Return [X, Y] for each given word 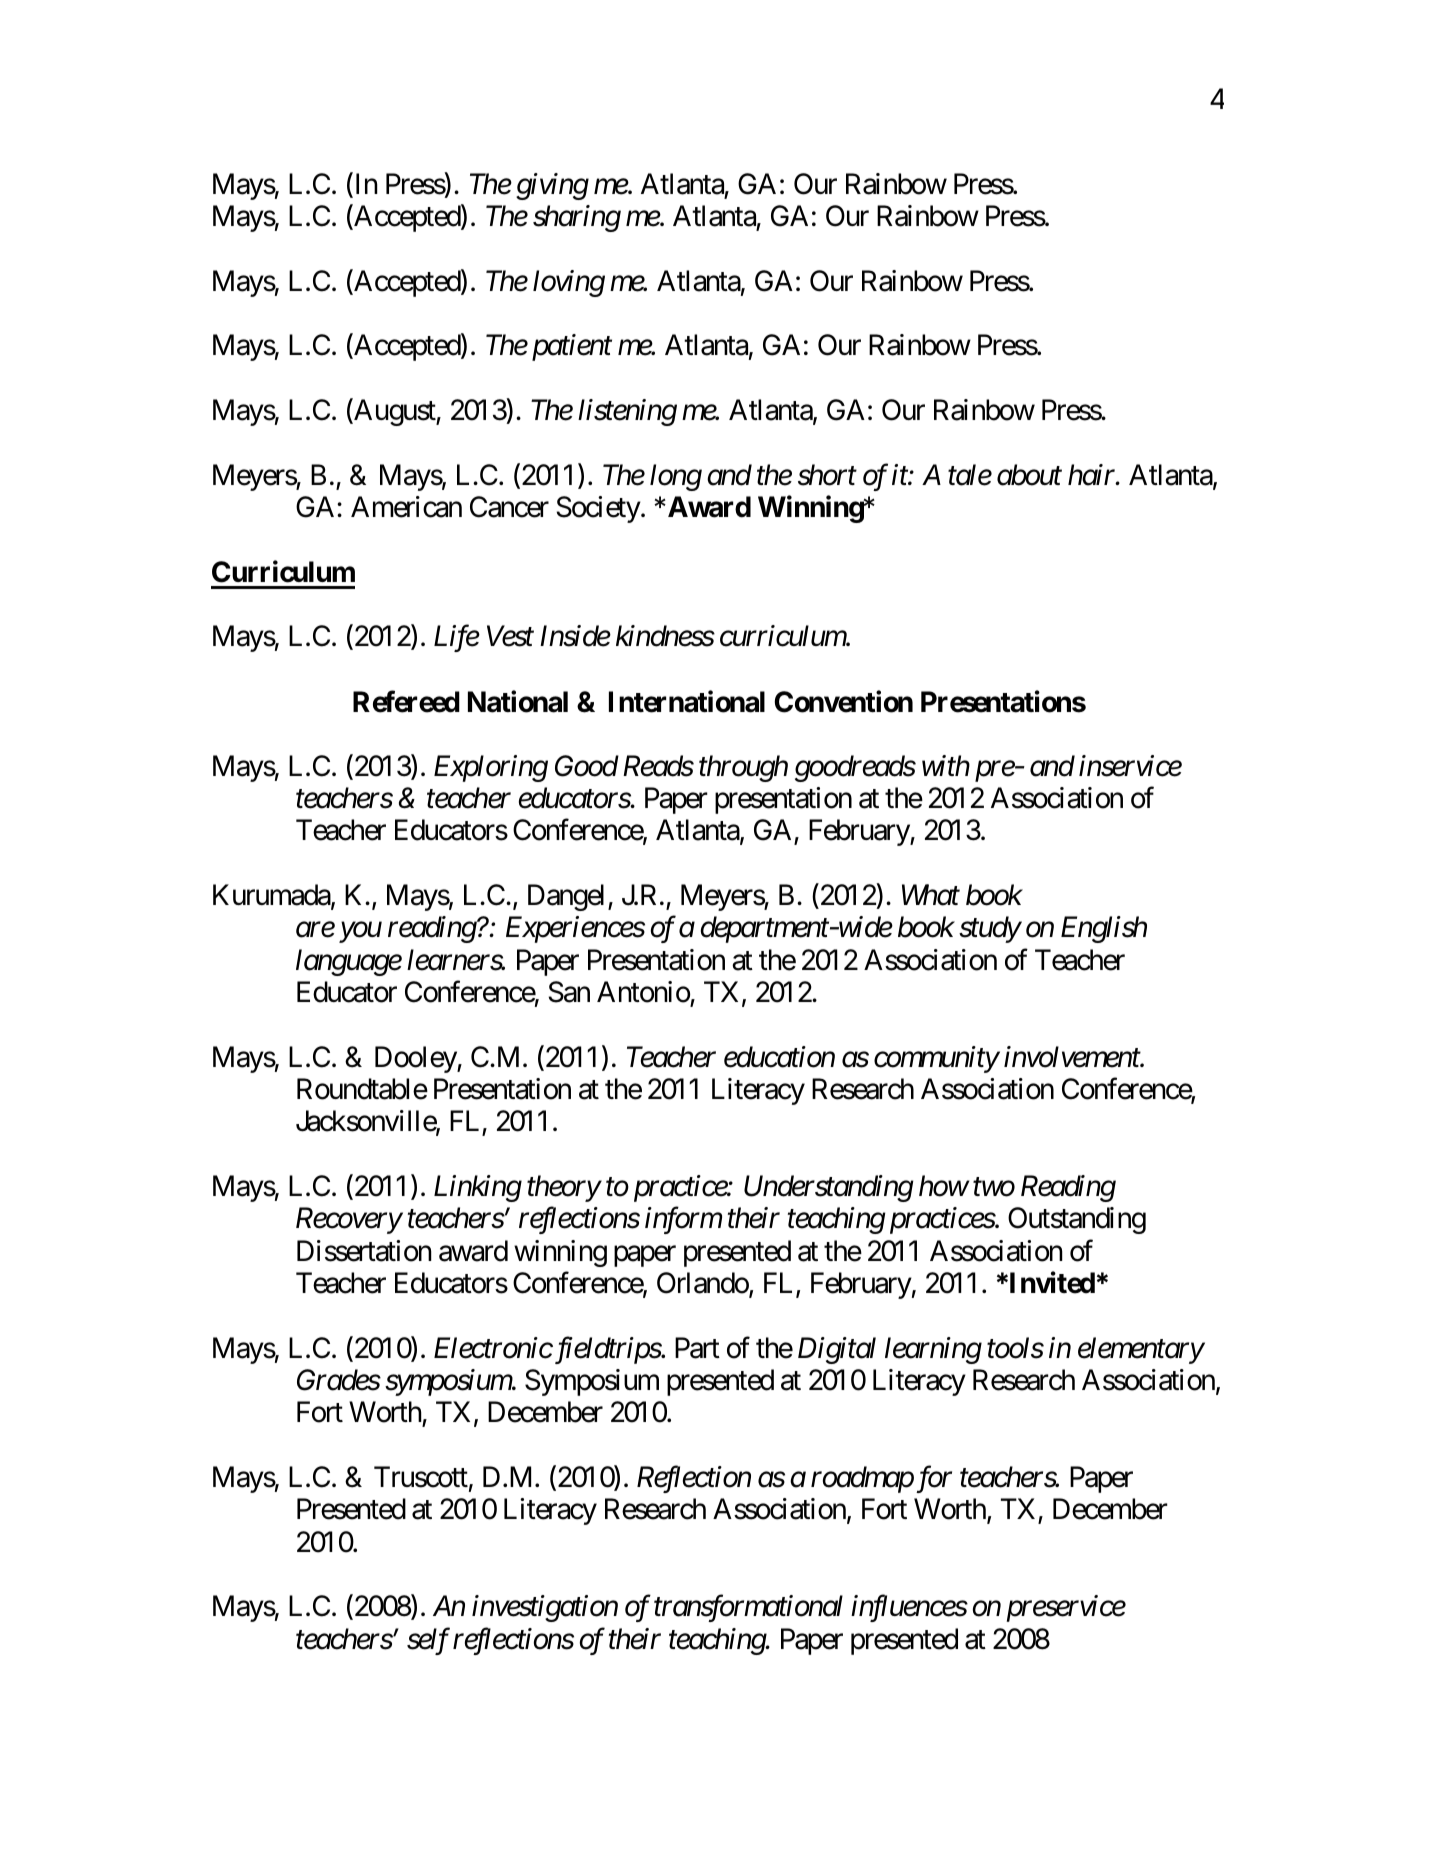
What [931, 895]
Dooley [416, 1059]
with [946, 765]
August [394, 412]
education [779, 1057]
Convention [843, 701]
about [1029, 475]
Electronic [493, 1348]
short [827, 475]
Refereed [406, 701]
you [360, 933]
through [743, 768]
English [1104, 929]
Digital [837, 1350]
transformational [748, 1608]
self [428, 1641]
